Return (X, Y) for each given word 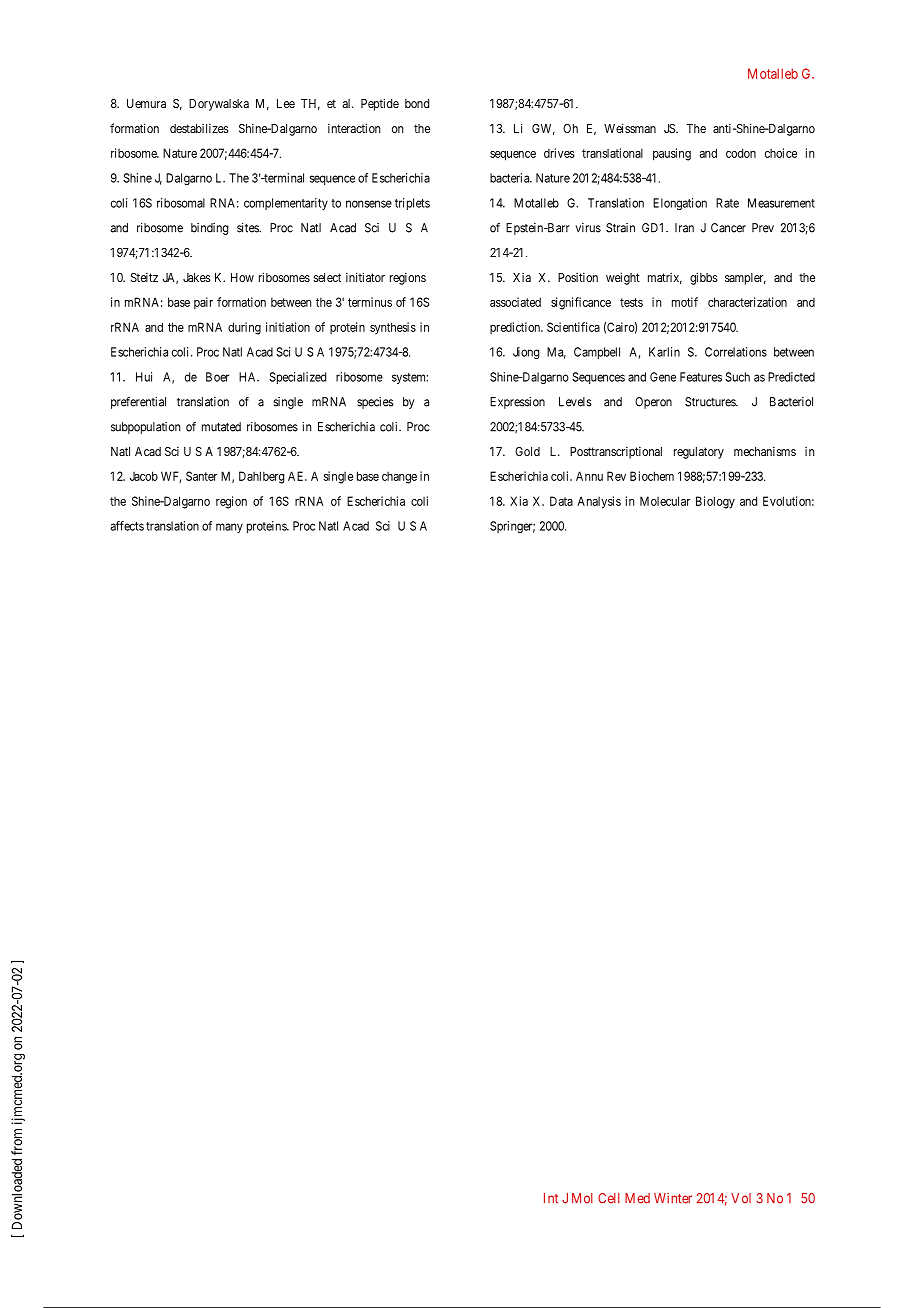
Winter (673, 1198)
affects (127, 526)
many (229, 528)
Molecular (665, 501)
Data (561, 501)
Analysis (599, 502)
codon (741, 153)
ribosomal (181, 203)
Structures (711, 402)
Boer (217, 377)
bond (417, 103)
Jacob (144, 476)
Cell (609, 1198)
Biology (715, 502)
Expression (517, 403)
